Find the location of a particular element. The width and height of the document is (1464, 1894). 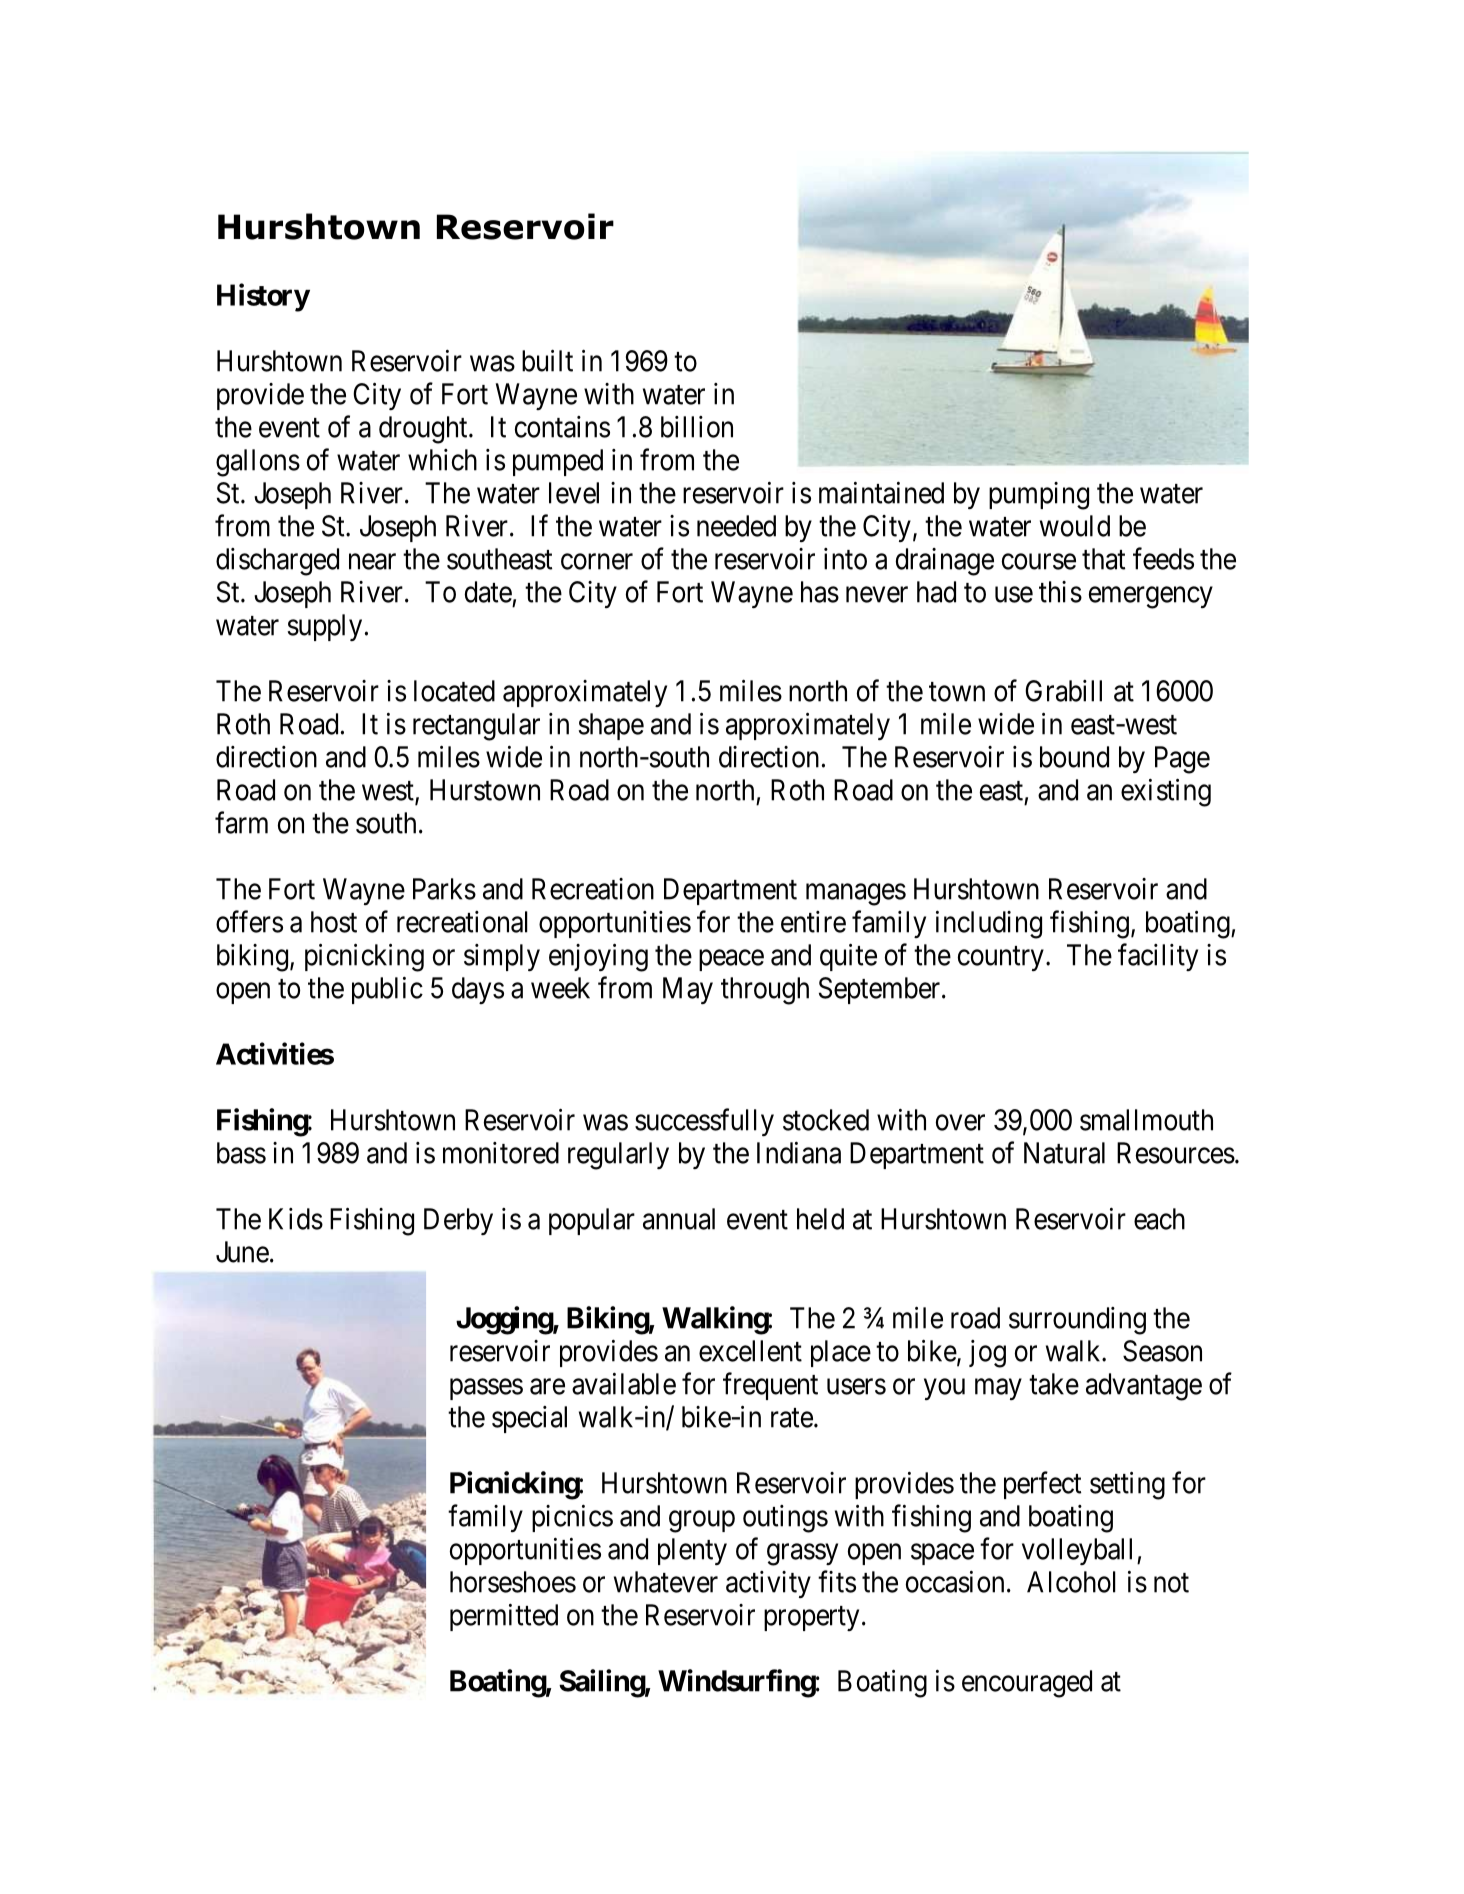

annual is located at coordinates (679, 1219).
